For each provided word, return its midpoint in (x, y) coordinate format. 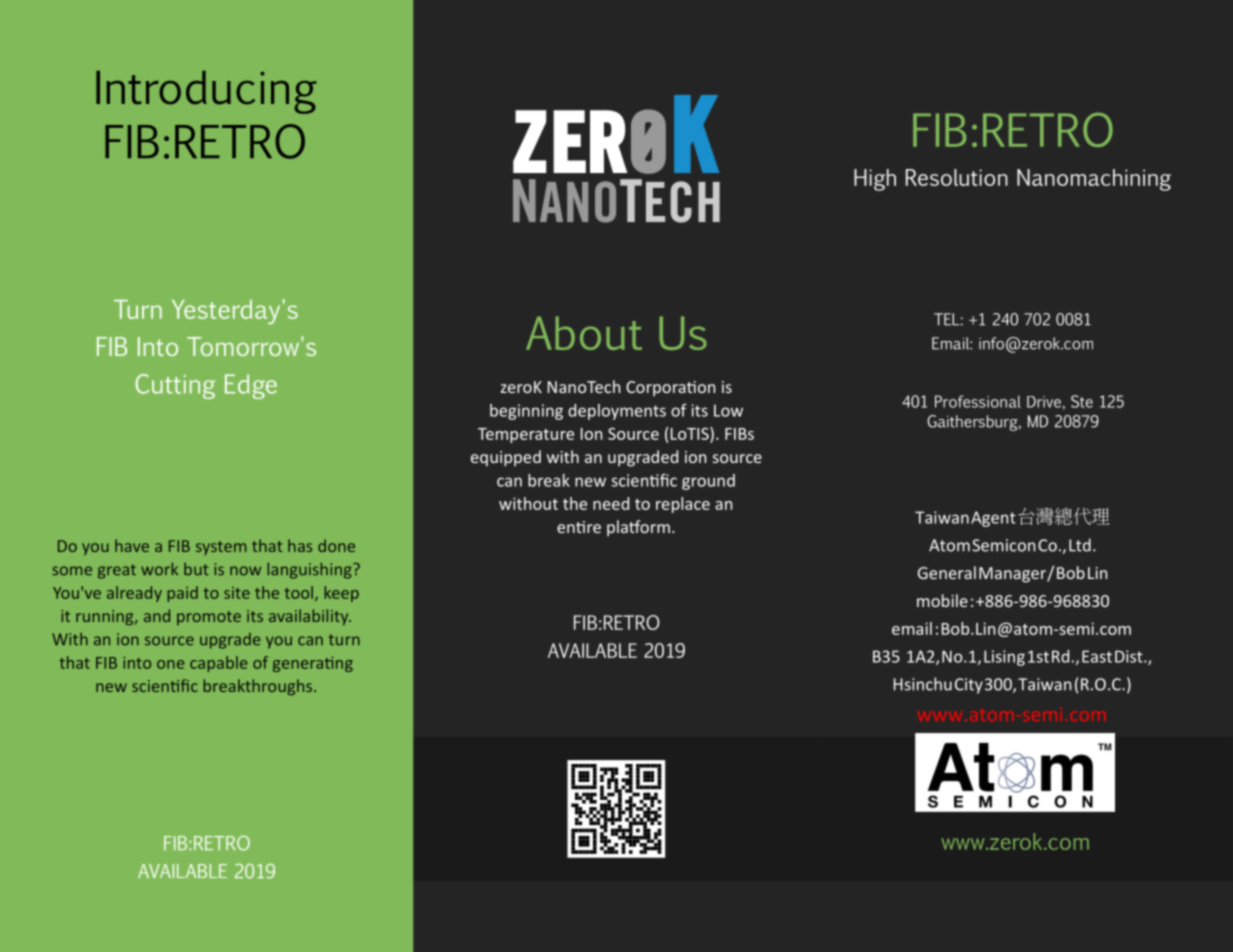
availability (310, 617)
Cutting (175, 386)
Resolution (957, 177)
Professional (978, 401)
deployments (617, 412)
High (875, 180)
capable (218, 664)
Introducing (206, 92)
